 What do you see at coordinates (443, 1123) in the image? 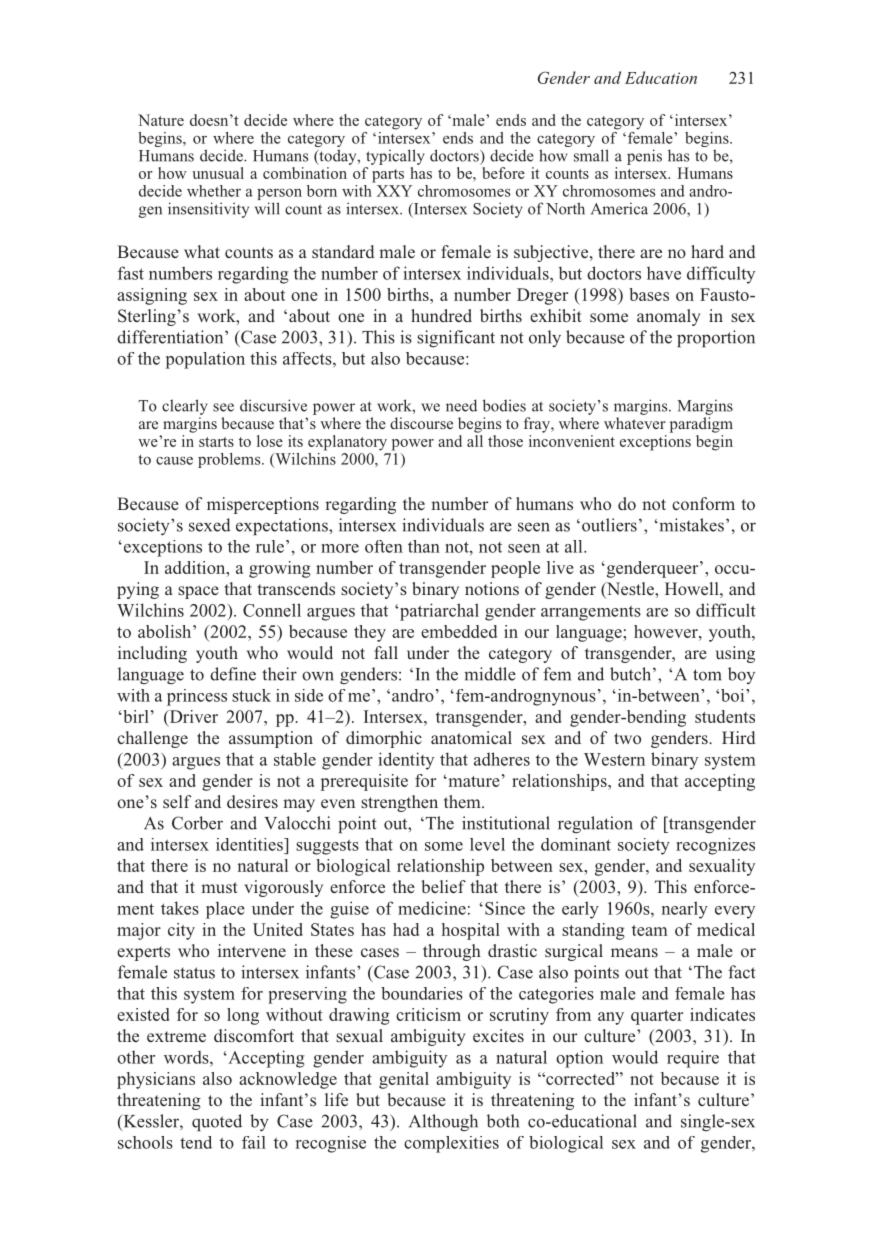
I see `Although` at bounding box center [443, 1123].
